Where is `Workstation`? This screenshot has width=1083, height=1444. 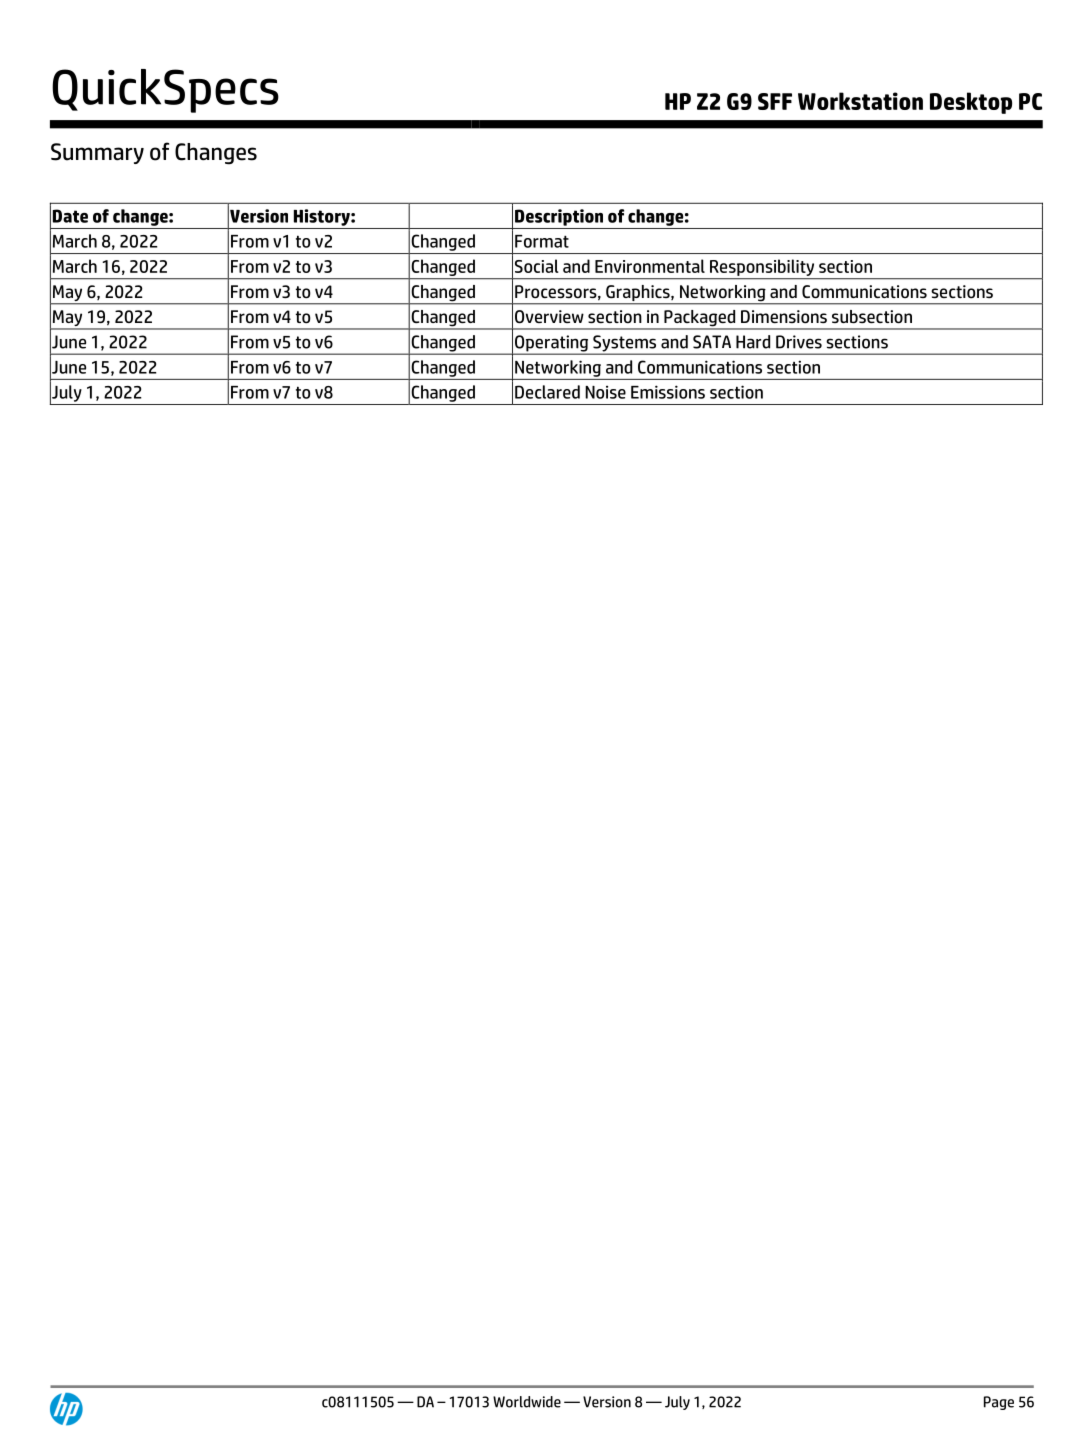
Workstation is located at coordinates (860, 101).
